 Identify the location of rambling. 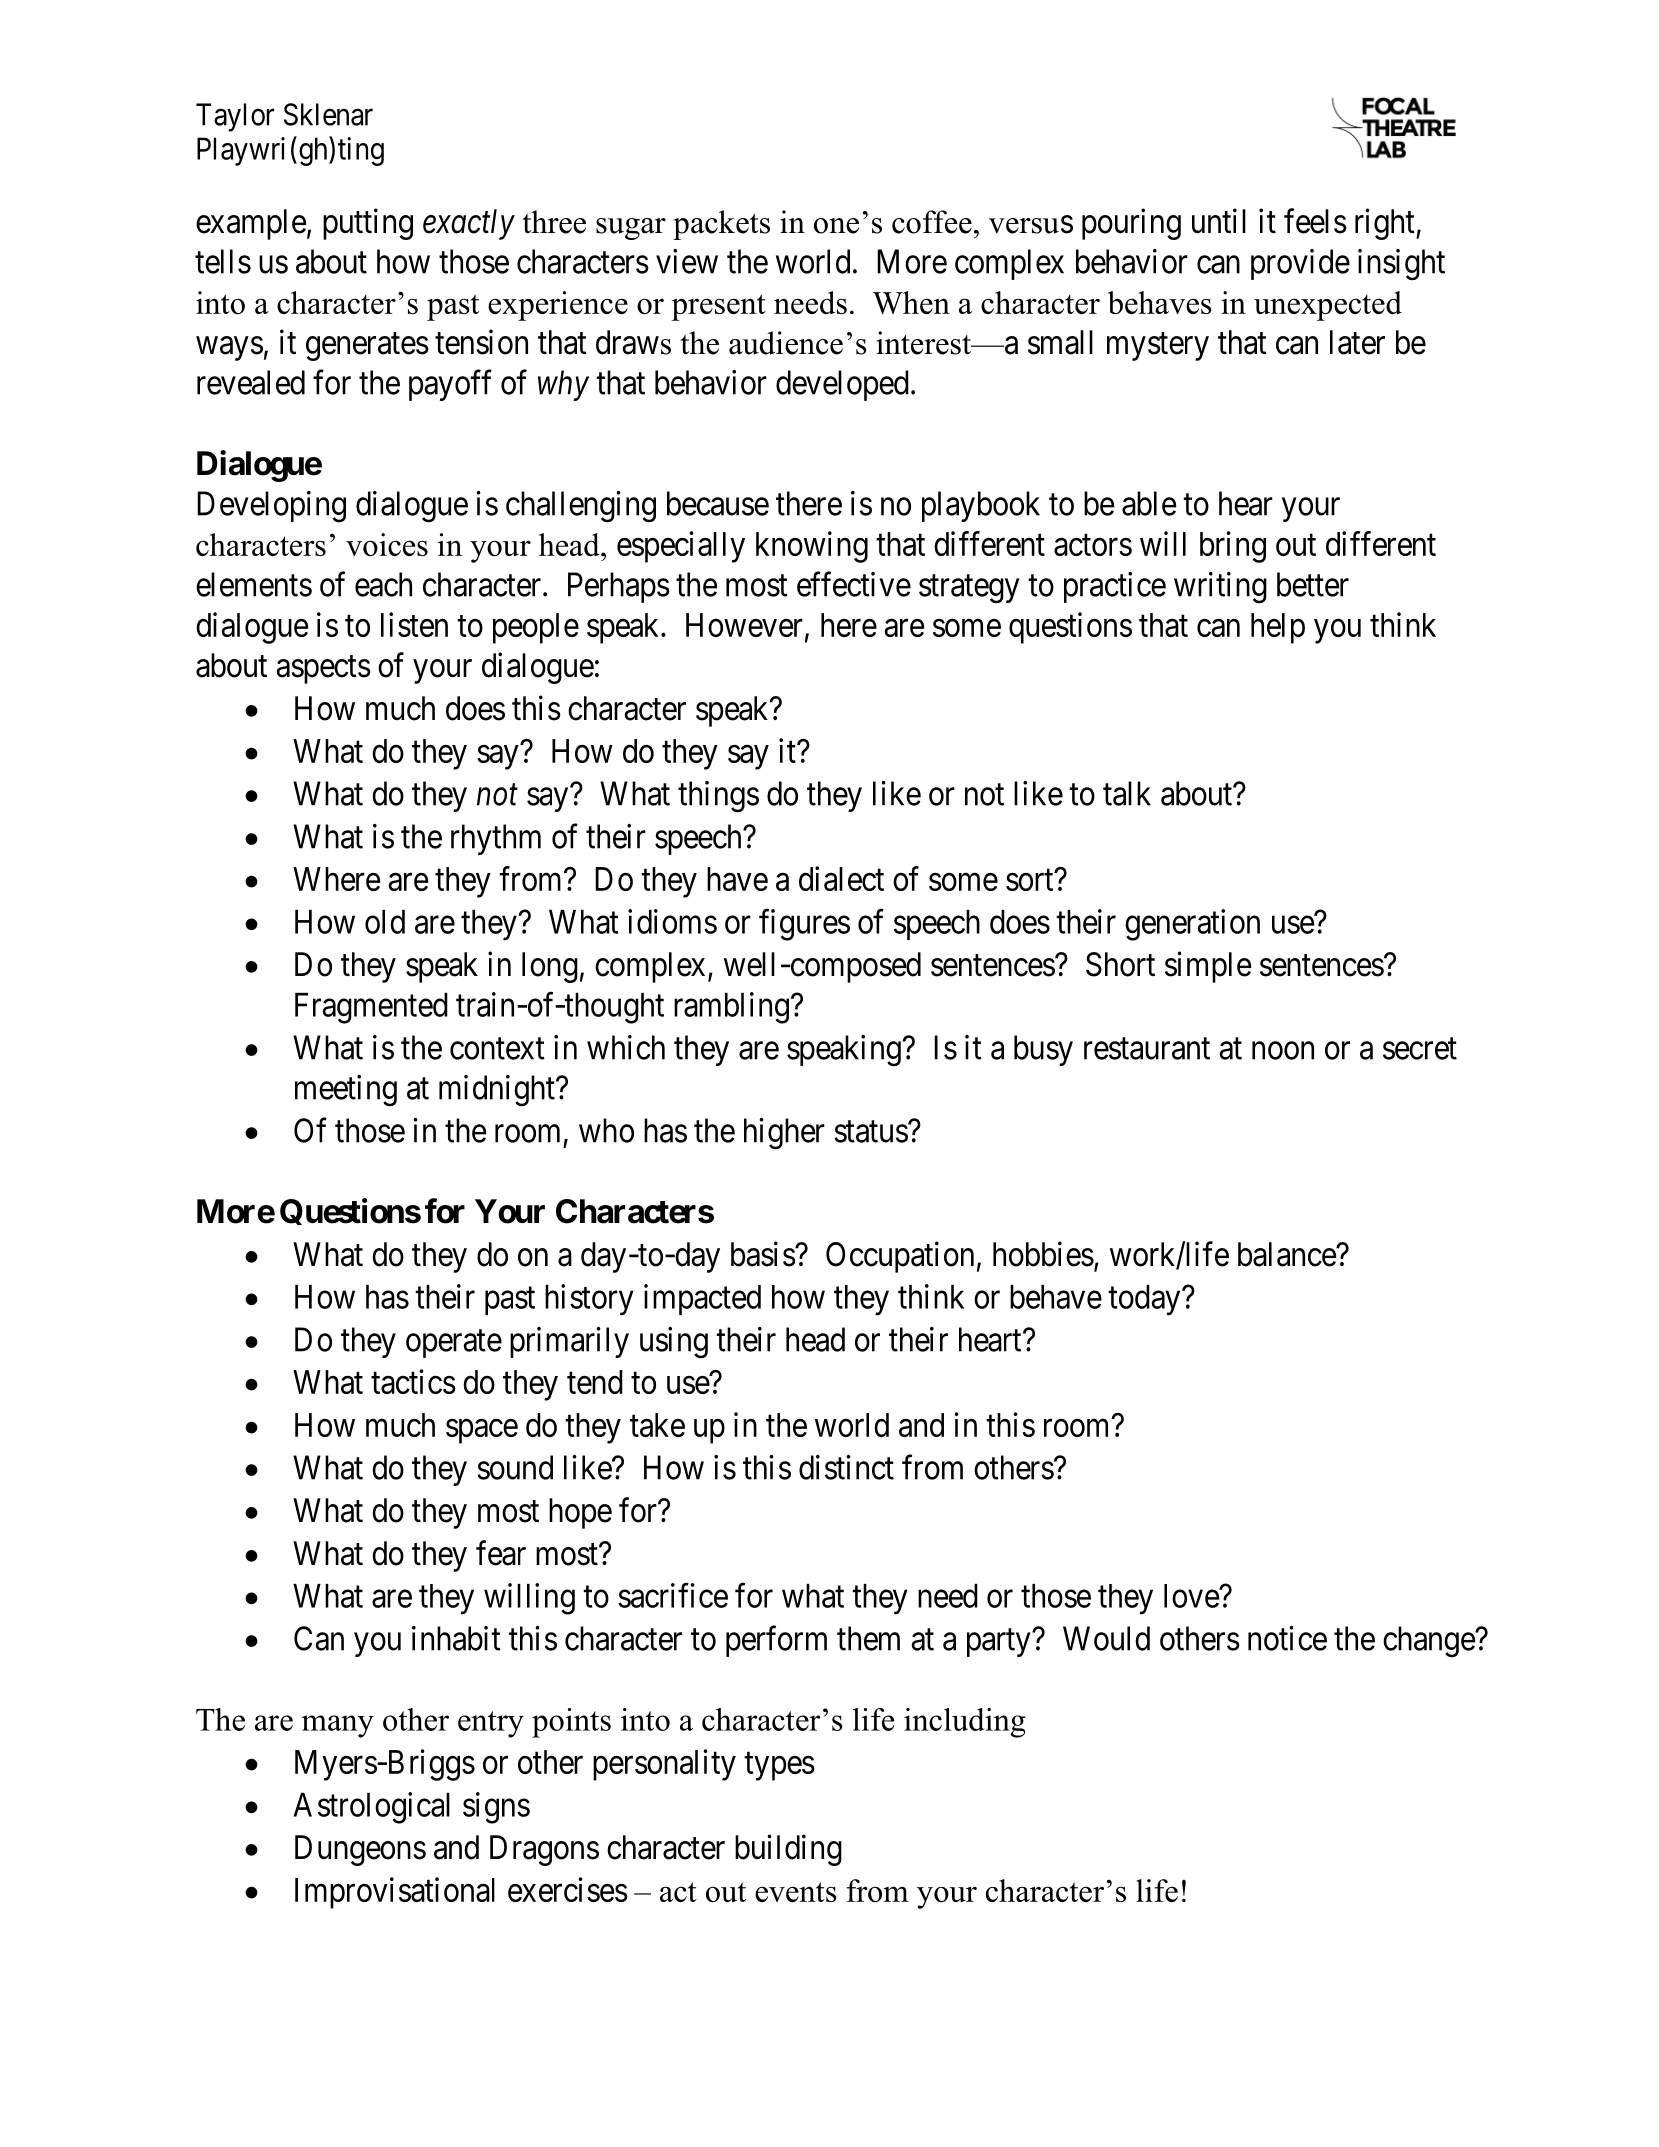
(731, 1008).
